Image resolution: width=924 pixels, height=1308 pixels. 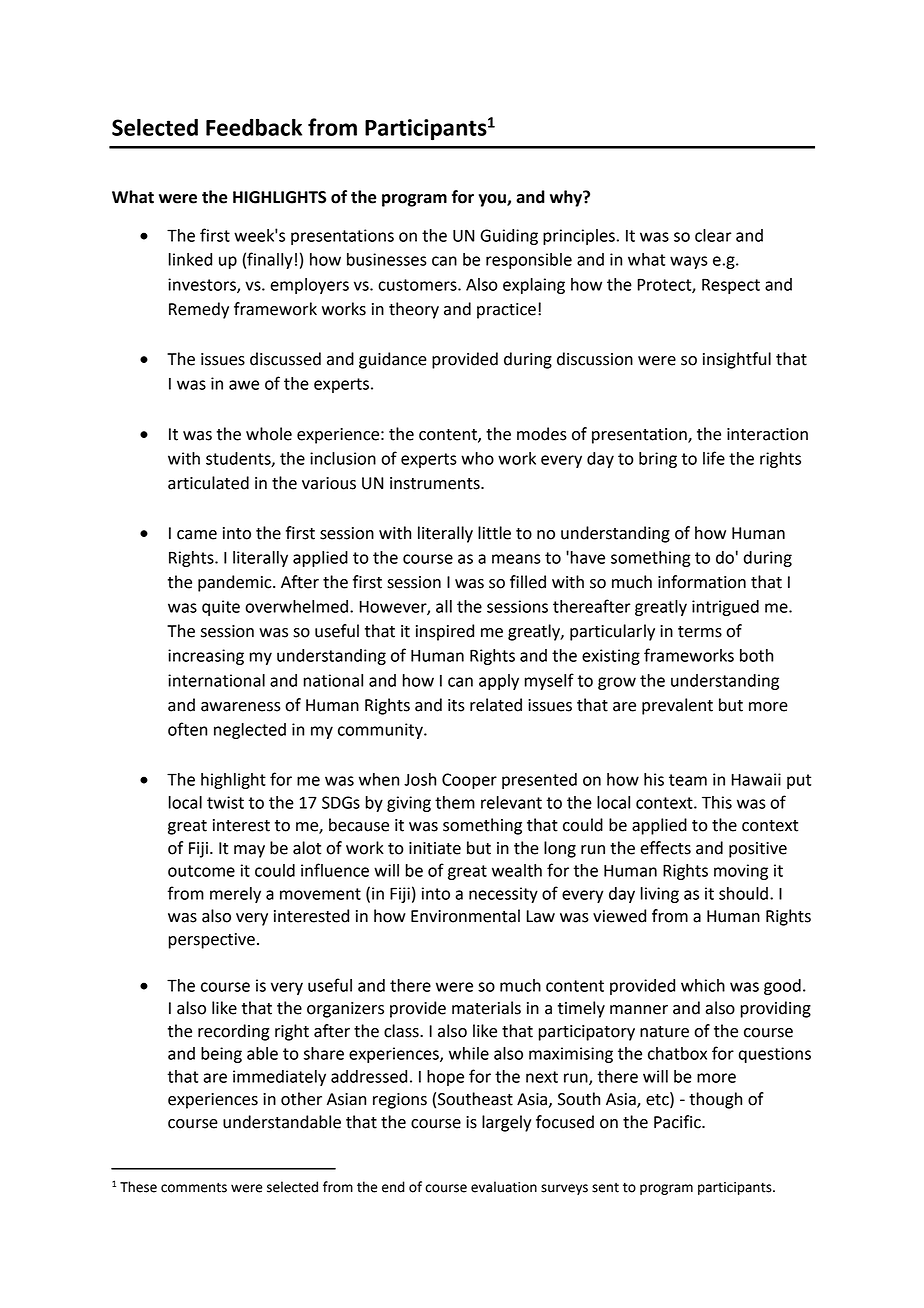 What do you see at coordinates (717, 802) in the screenshot?
I see `This` at bounding box center [717, 802].
